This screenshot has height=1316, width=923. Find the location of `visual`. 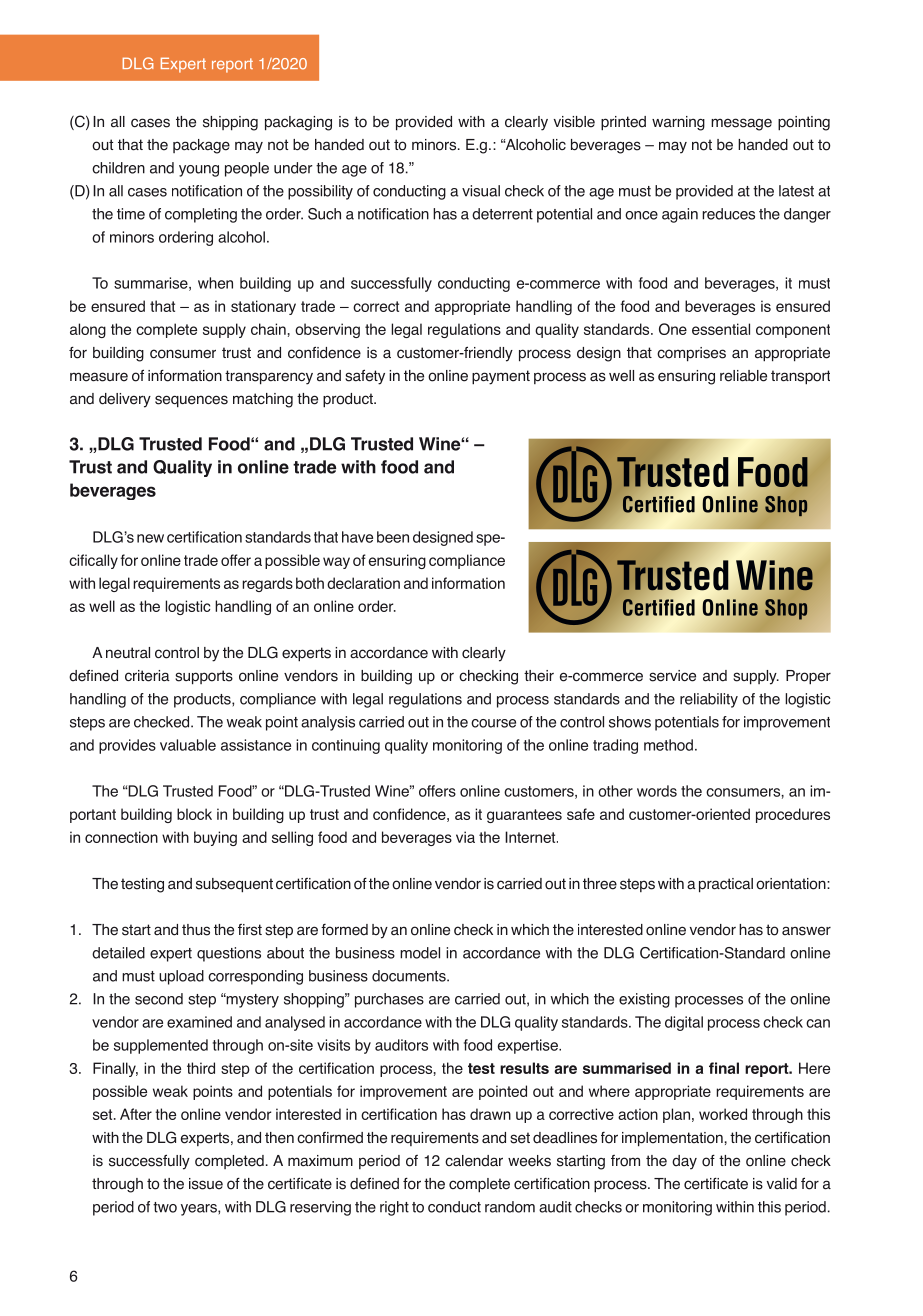

visual is located at coordinates (481, 191).
